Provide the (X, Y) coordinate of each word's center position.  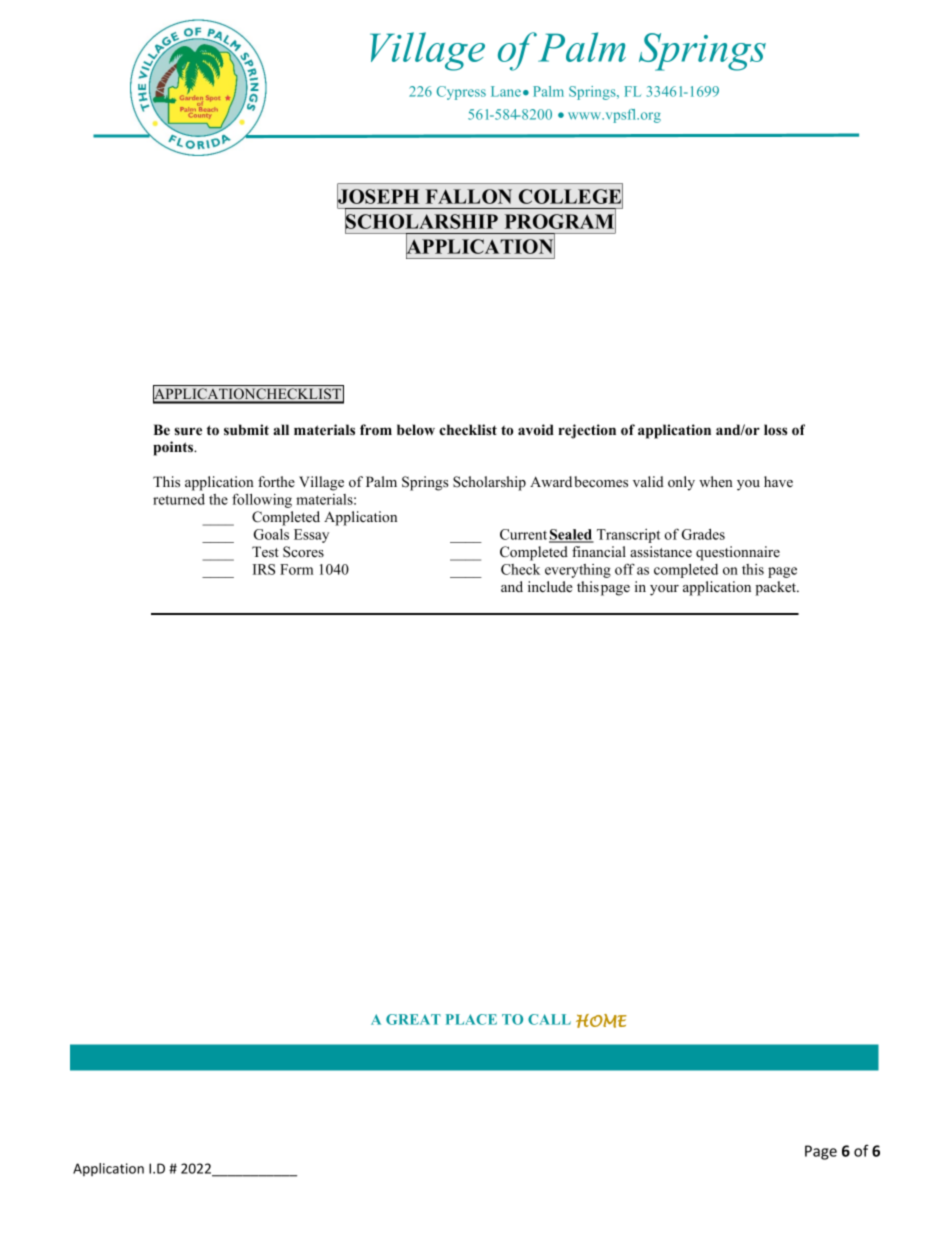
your (664, 590)
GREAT (413, 1019)
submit (246, 429)
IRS (264, 569)
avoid (536, 429)
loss (775, 429)
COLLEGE (571, 196)
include (550, 586)
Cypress (461, 93)
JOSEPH (378, 196)
